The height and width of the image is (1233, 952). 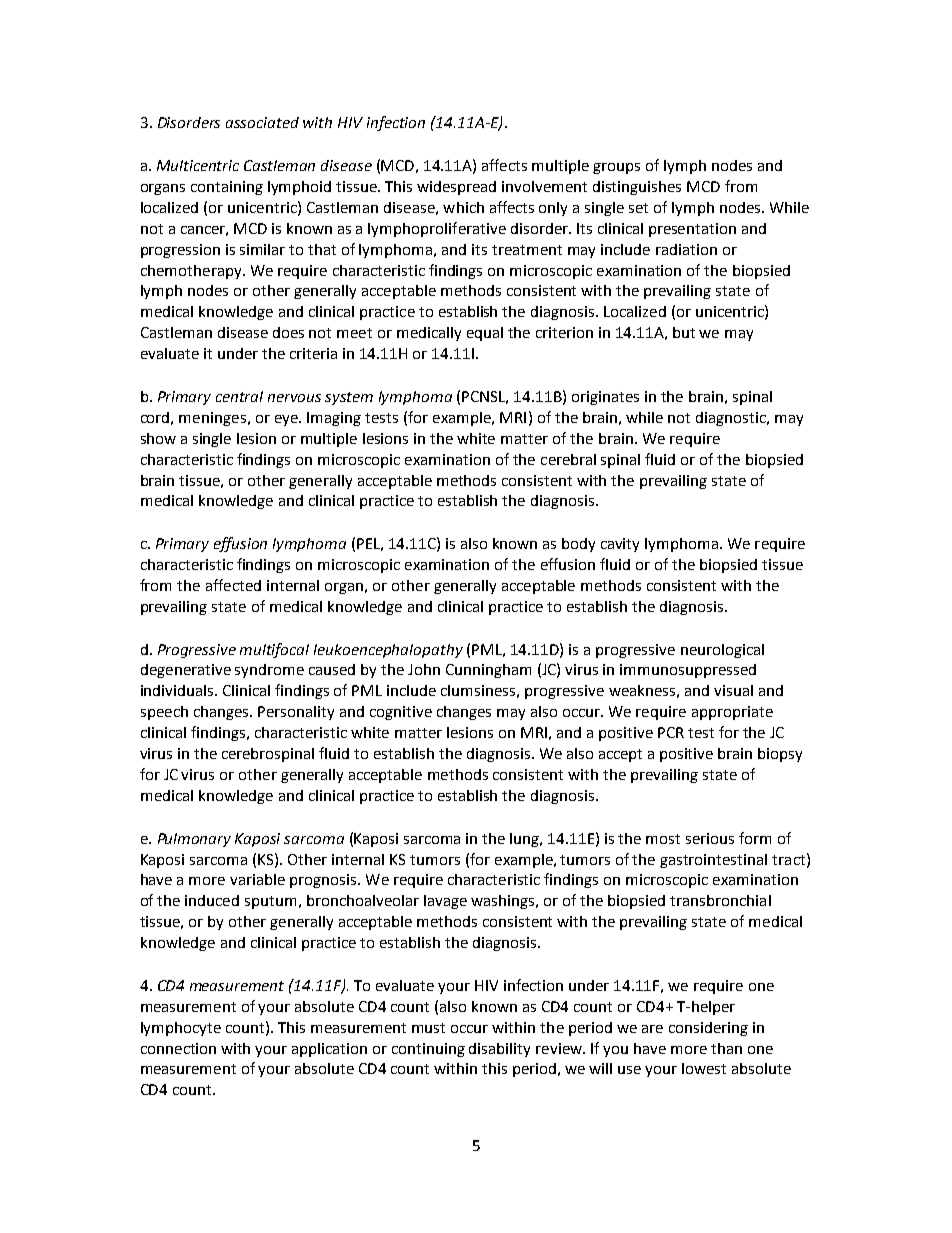 I want to click on widespread, so click(x=456, y=188).
